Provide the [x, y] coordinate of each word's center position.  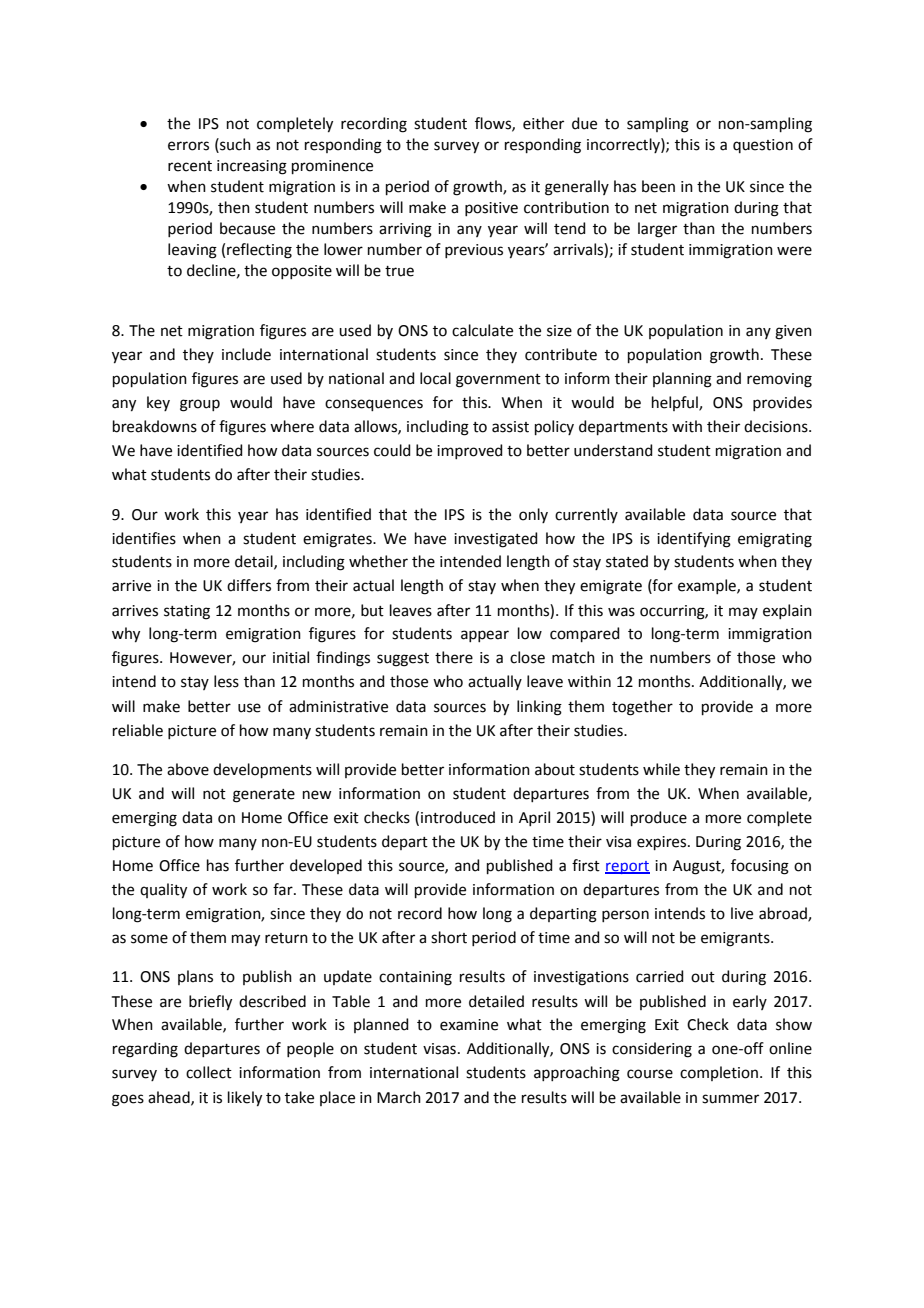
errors [188, 146]
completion [719, 1073]
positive [491, 209]
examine [469, 1025]
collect [209, 1072]
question [763, 146]
